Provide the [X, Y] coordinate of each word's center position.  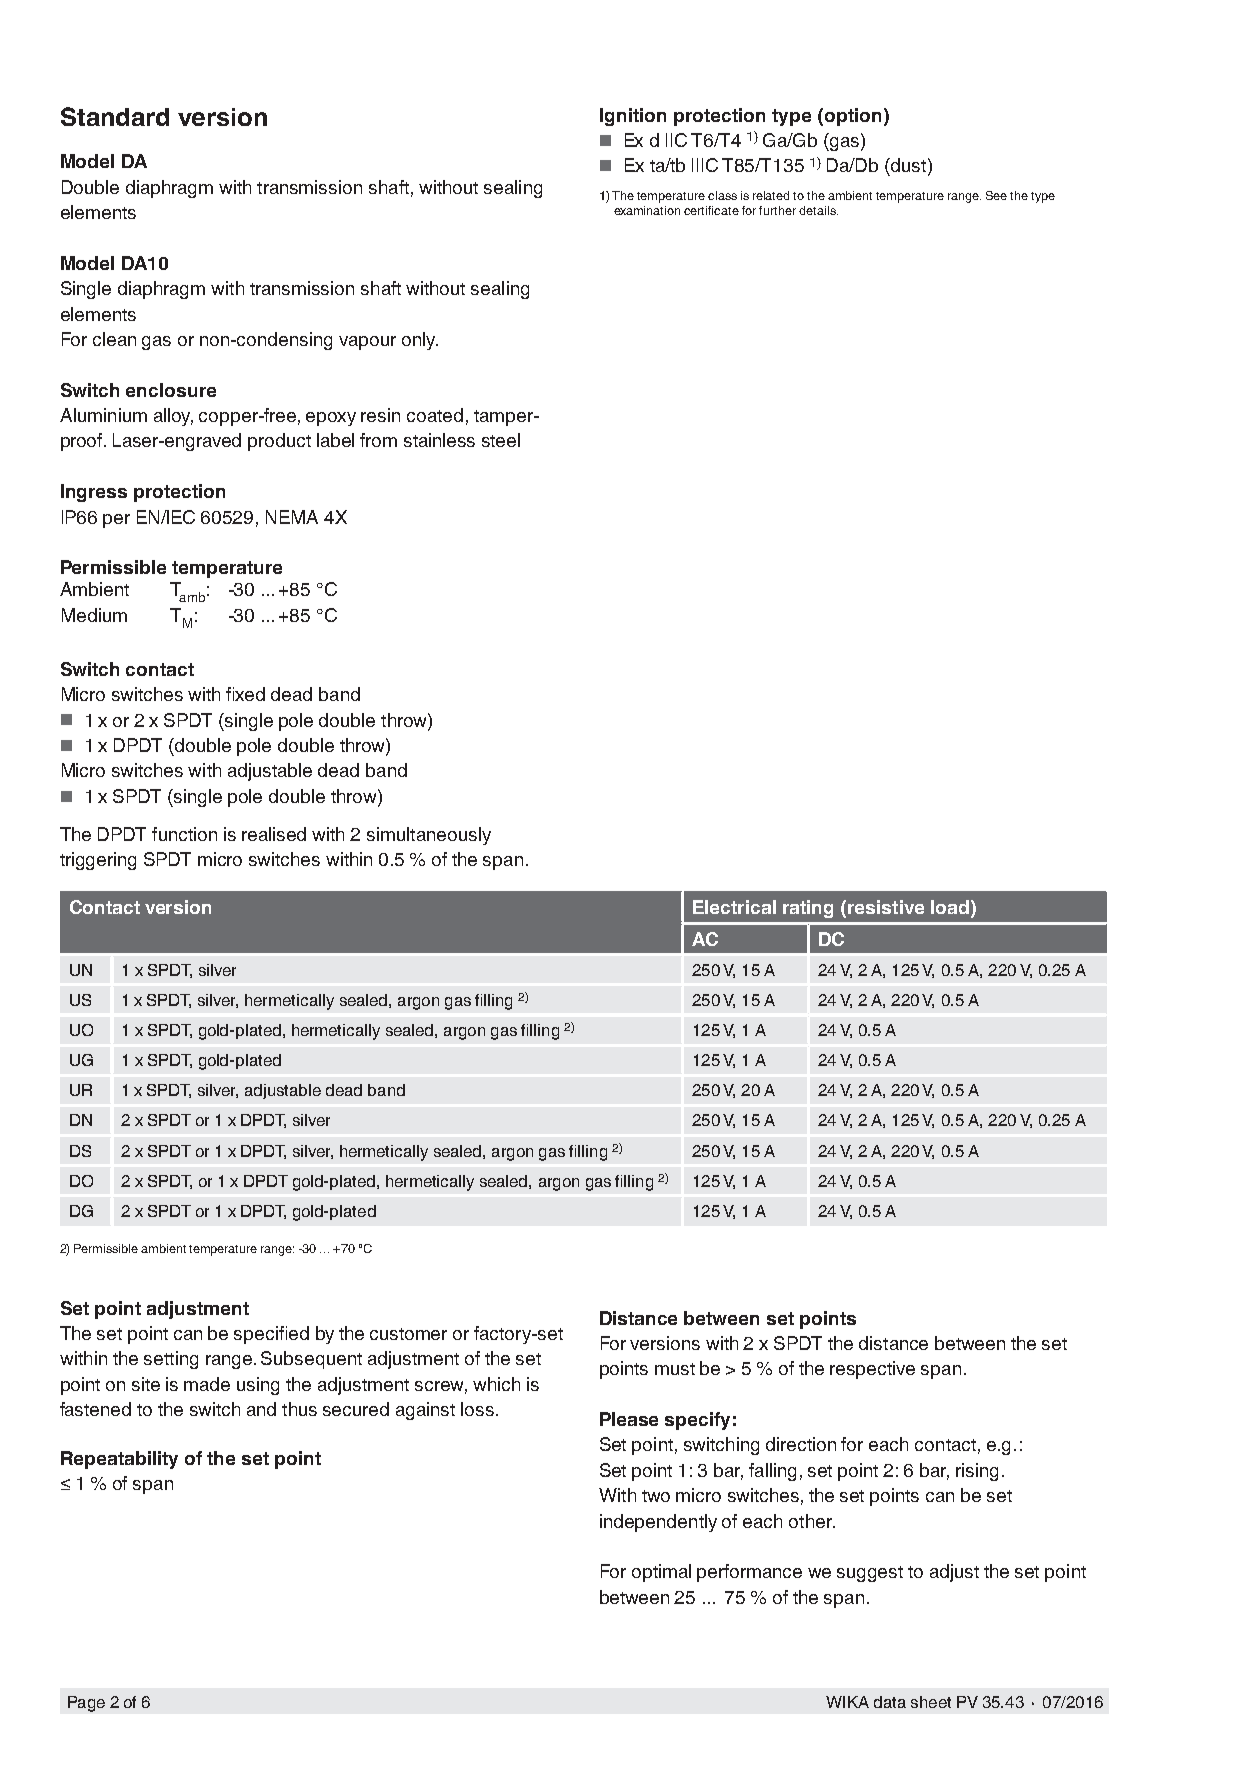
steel [501, 440]
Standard [115, 116]
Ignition [633, 117]
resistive [886, 907]
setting [171, 1360]
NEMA [292, 517]
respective [872, 1370]
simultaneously [429, 836]
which [496, 1384]
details [818, 210]
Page [86, 1704]
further [777, 210]
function [184, 834]
